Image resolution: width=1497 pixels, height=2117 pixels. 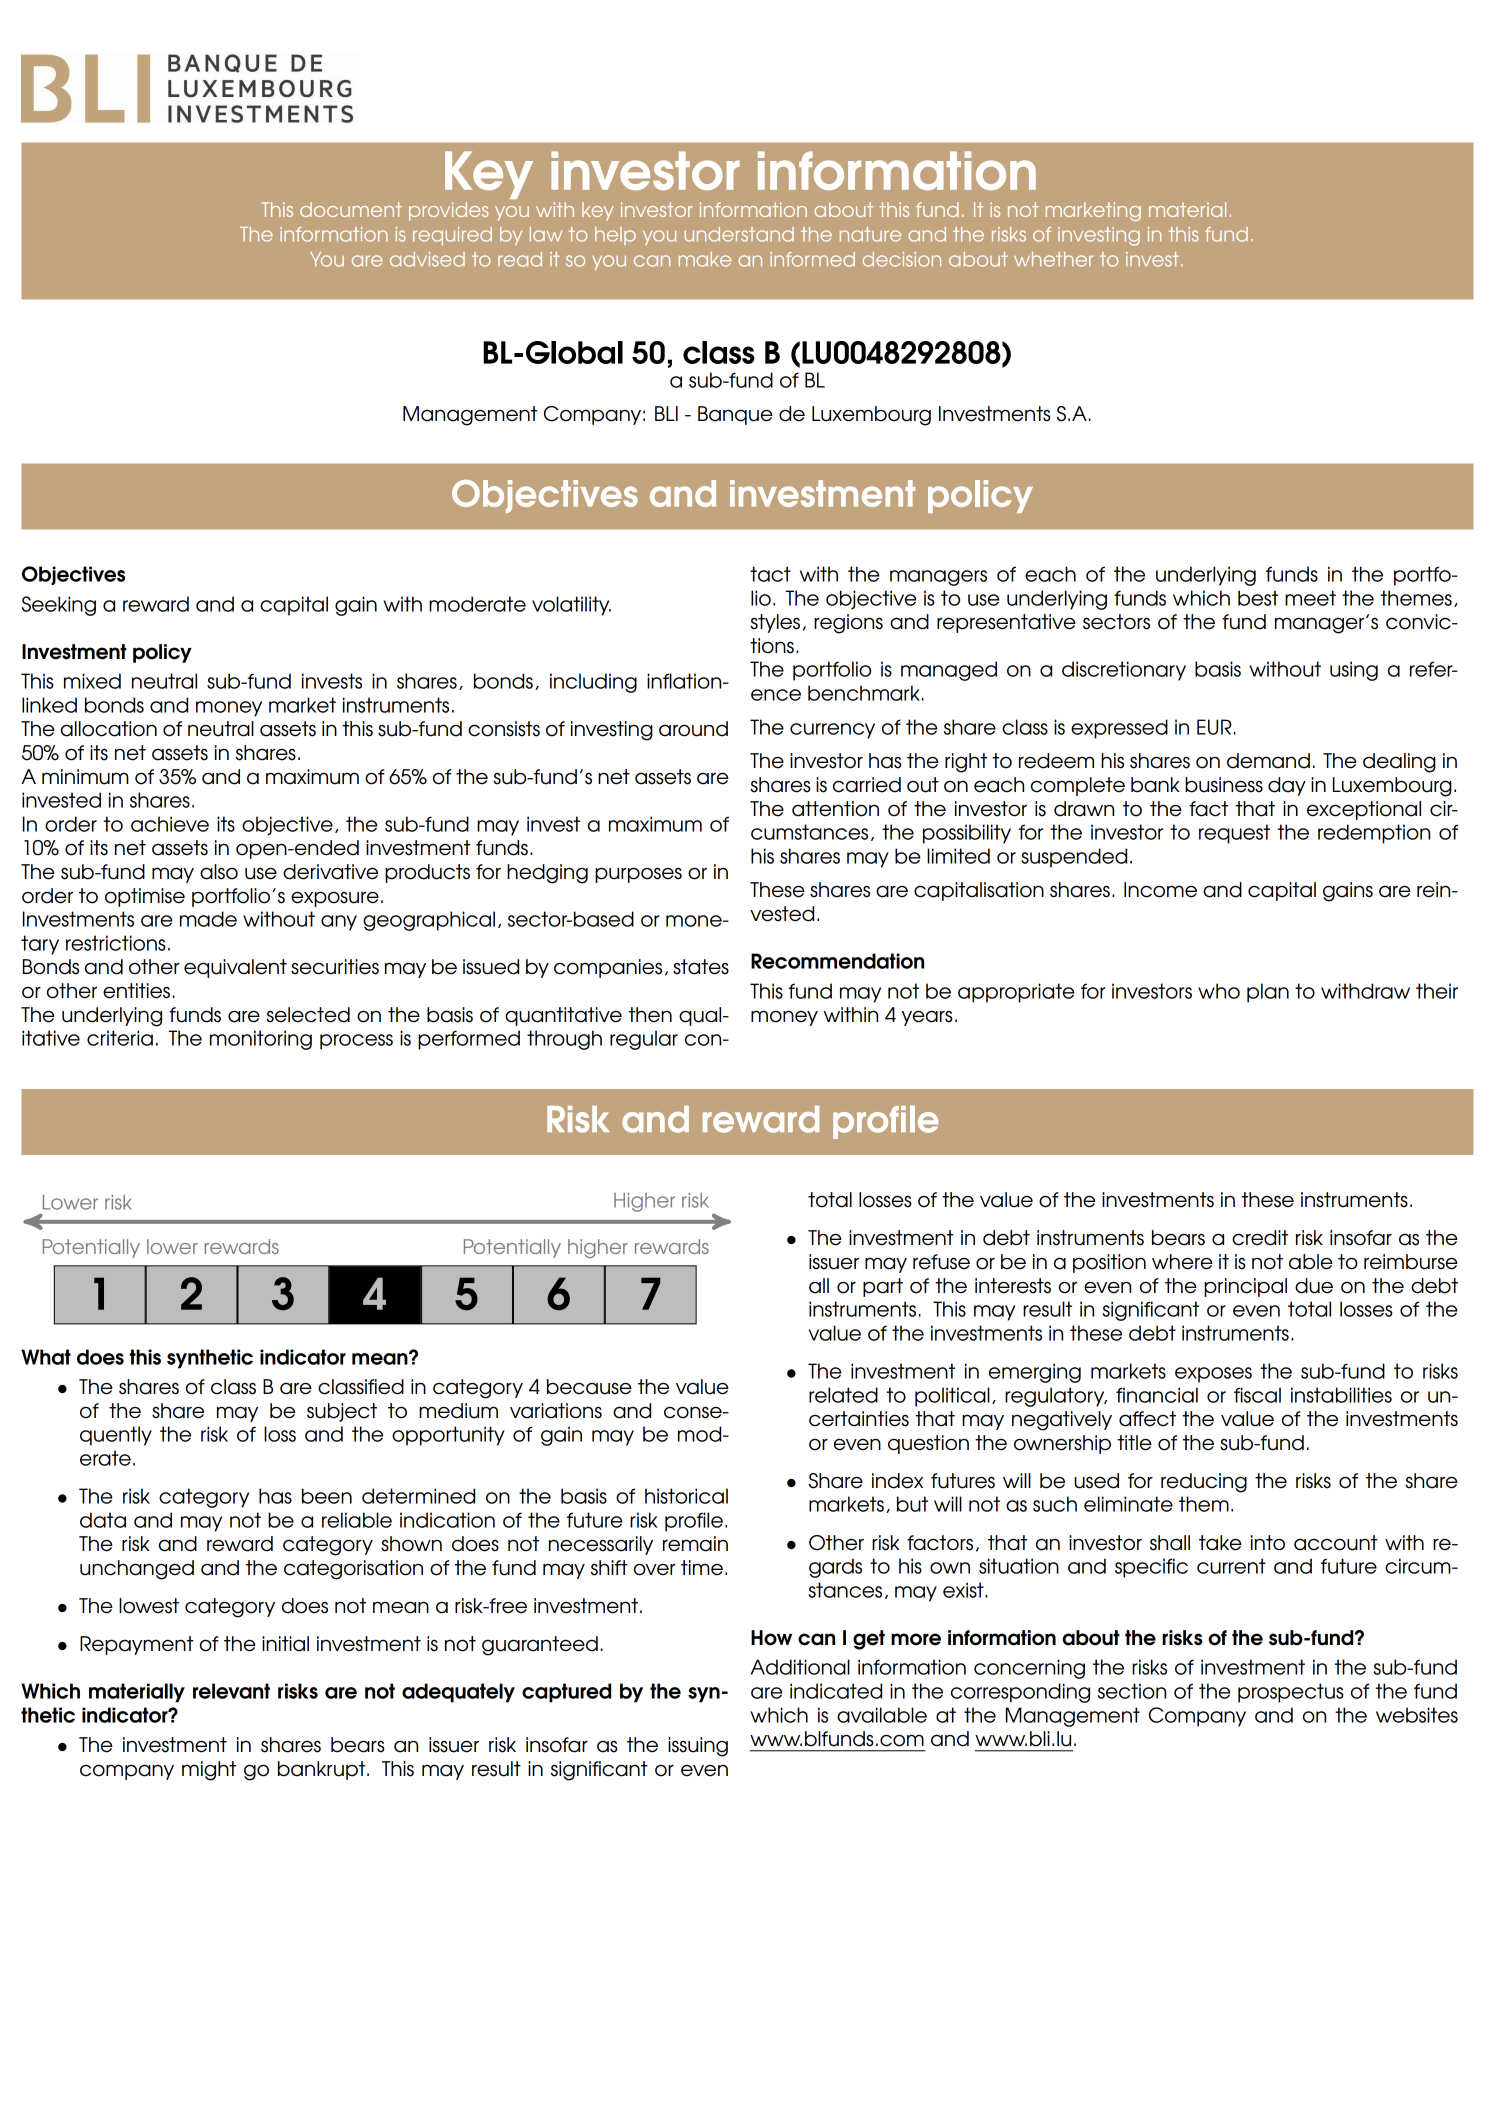 I want to click on document, so click(x=351, y=209).
